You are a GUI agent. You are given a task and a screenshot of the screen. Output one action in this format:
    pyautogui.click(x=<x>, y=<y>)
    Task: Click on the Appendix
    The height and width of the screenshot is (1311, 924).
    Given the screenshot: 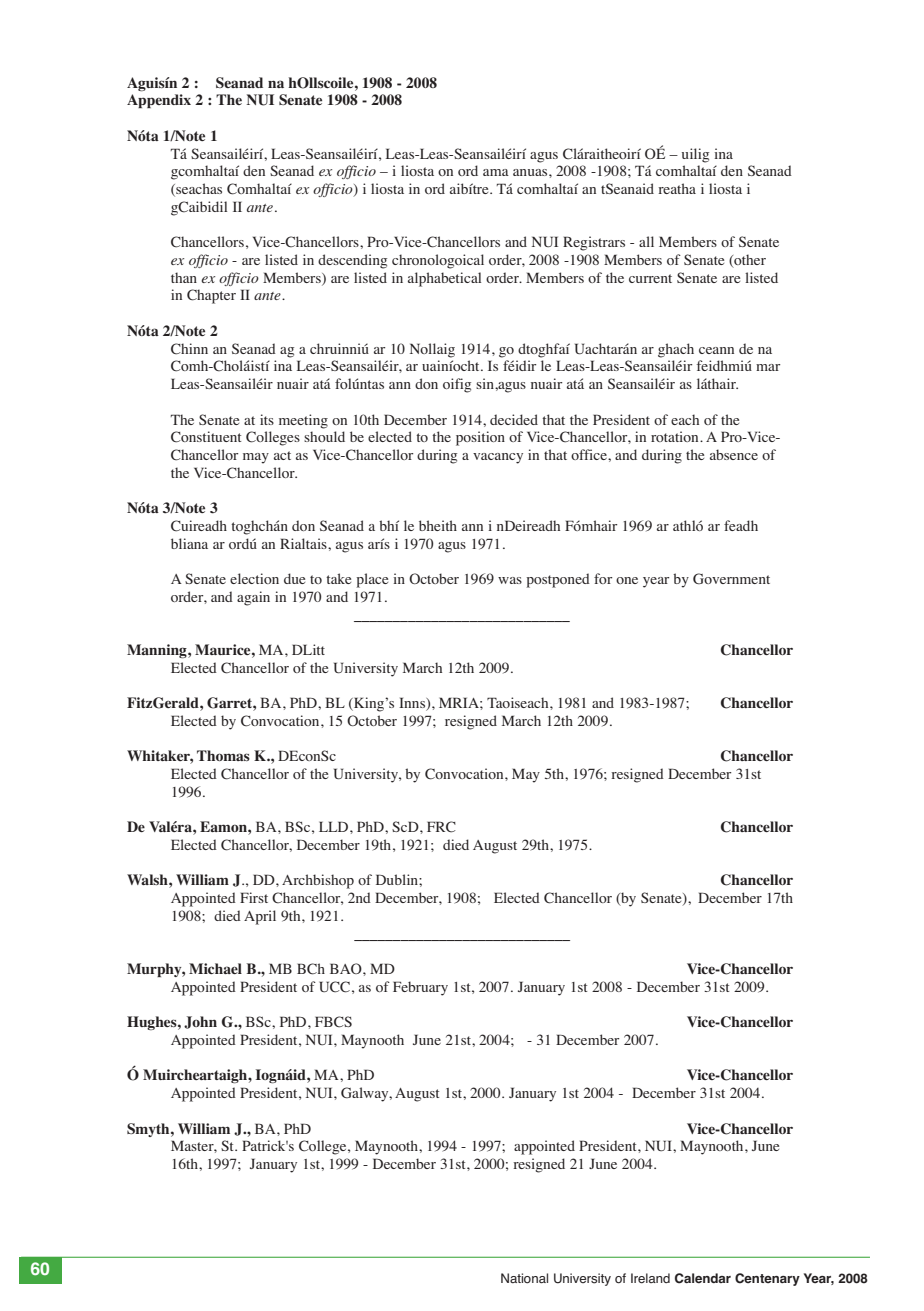 What is the action you would take?
    pyautogui.click(x=159, y=101)
